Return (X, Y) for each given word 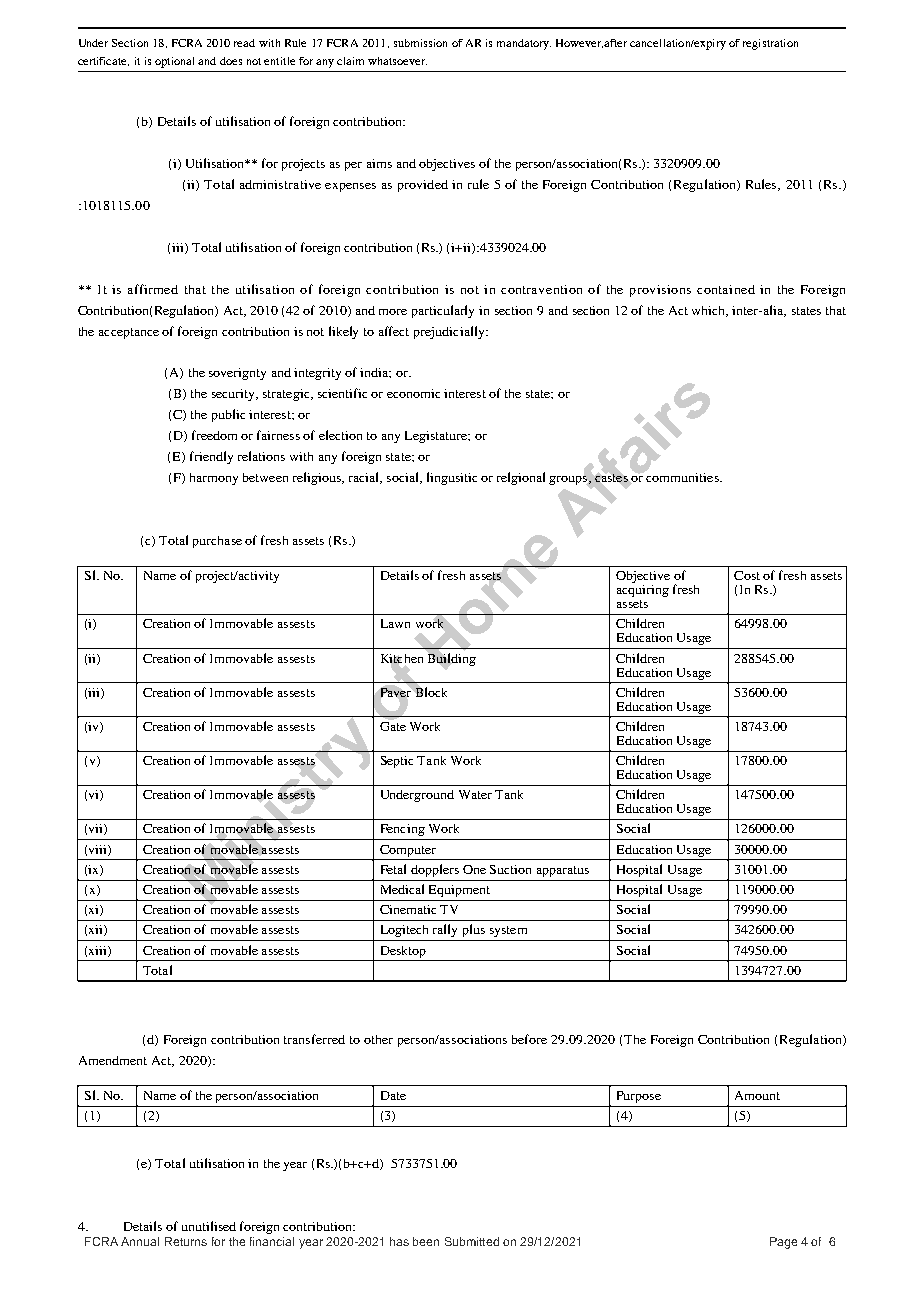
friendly (211, 457)
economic (413, 393)
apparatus (563, 871)
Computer (408, 851)
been (426, 1241)
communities (683, 476)
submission (420, 43)
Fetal (393, 869)
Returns (186, 1241)
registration (770, 44)
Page (783, 1243)
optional (174, 62)
